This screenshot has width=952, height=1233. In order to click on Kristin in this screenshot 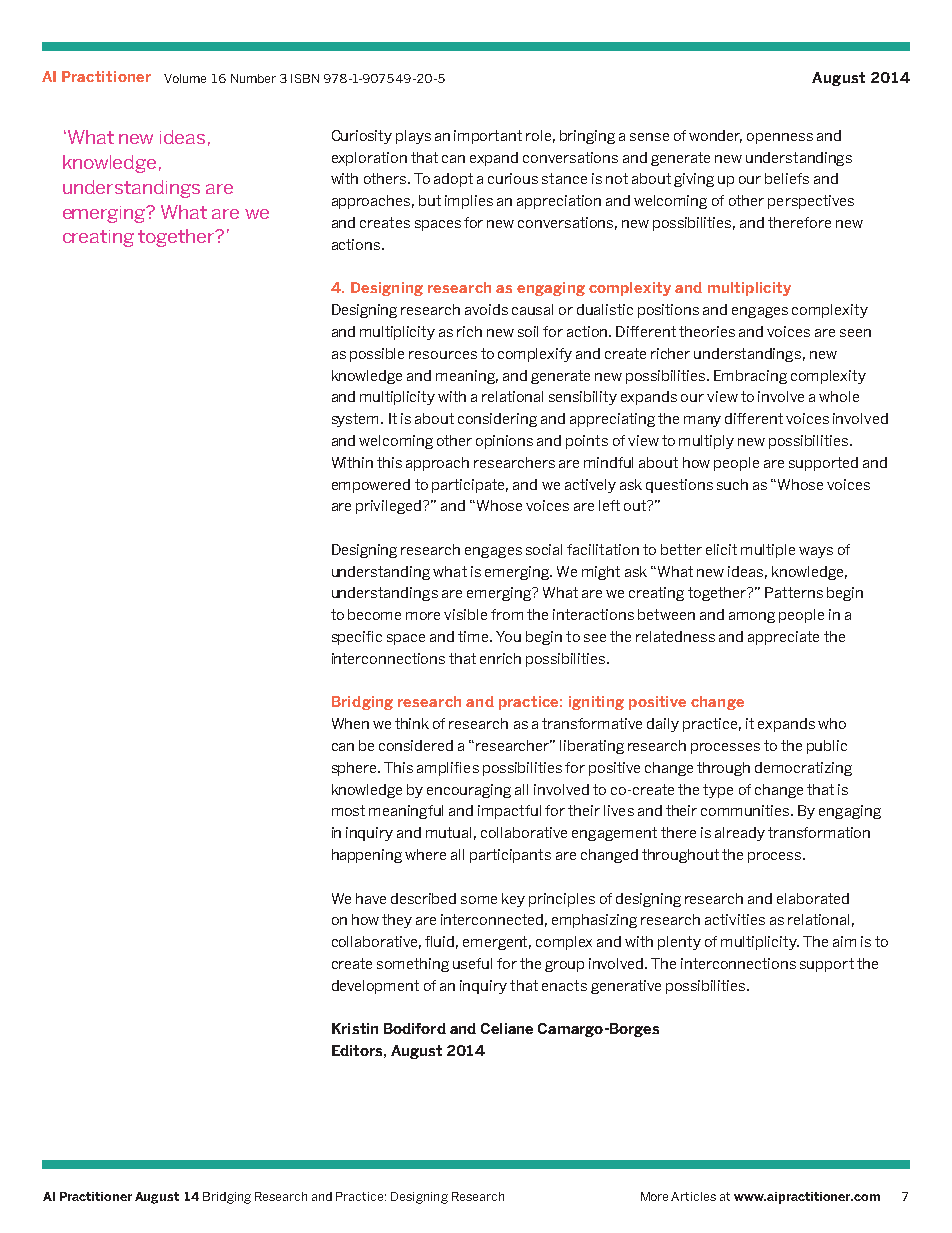, I will do `click(355, 1028)`.
